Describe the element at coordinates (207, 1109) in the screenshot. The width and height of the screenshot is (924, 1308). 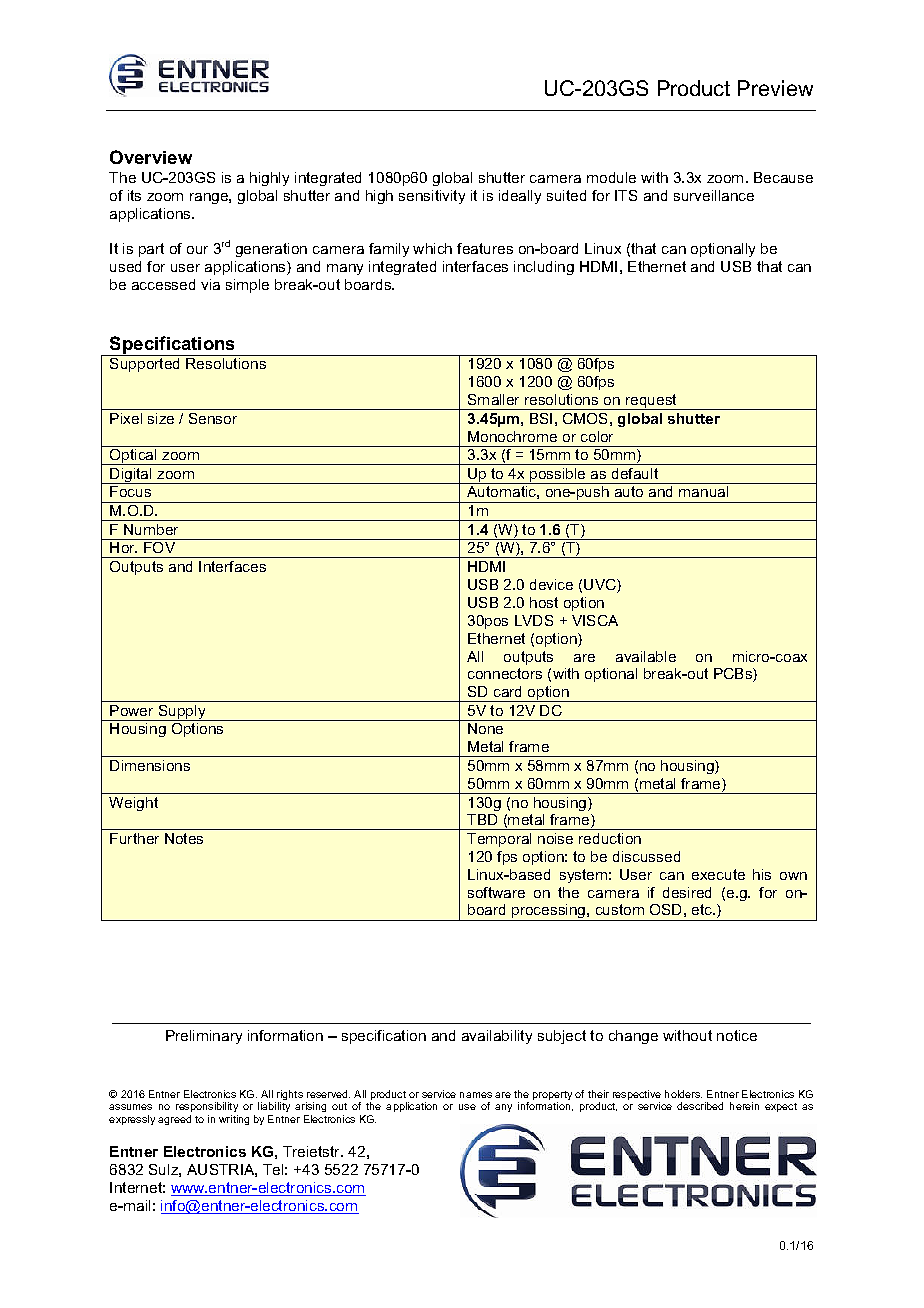
I see `responsibility` at that location.
